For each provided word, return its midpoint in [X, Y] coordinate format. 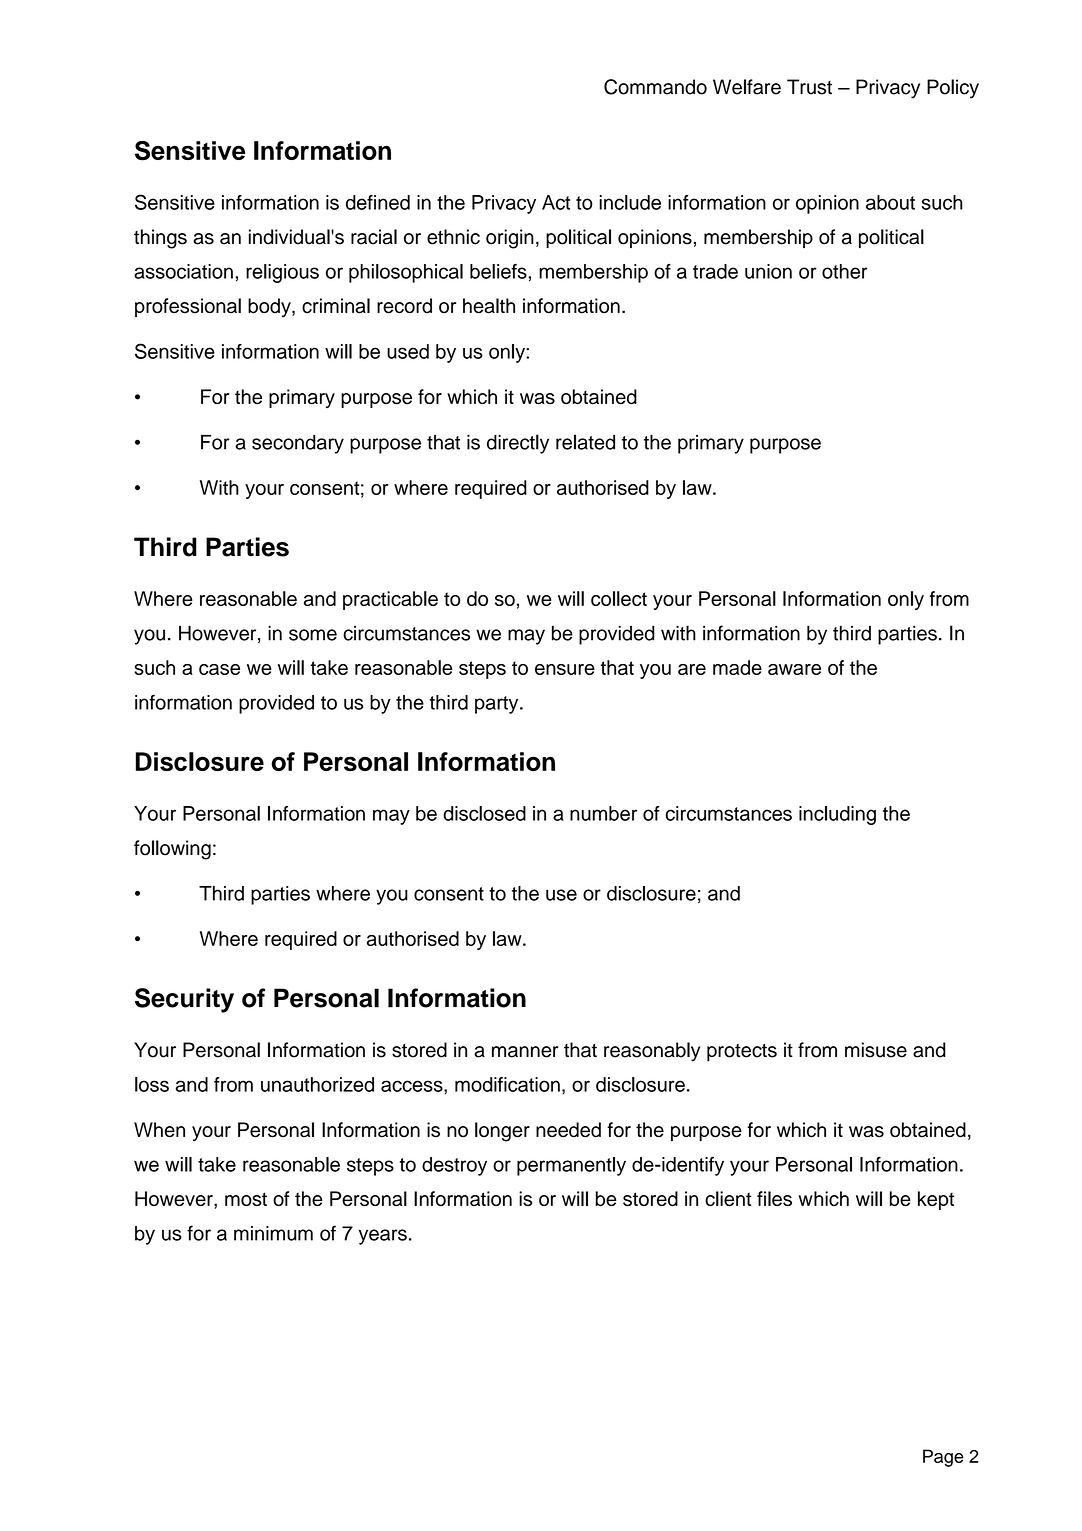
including [837, 815]
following [172, 850]
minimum [273, 1233]
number [603, 813]
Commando [655, 87]
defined [378, 202]
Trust [809, 87]
